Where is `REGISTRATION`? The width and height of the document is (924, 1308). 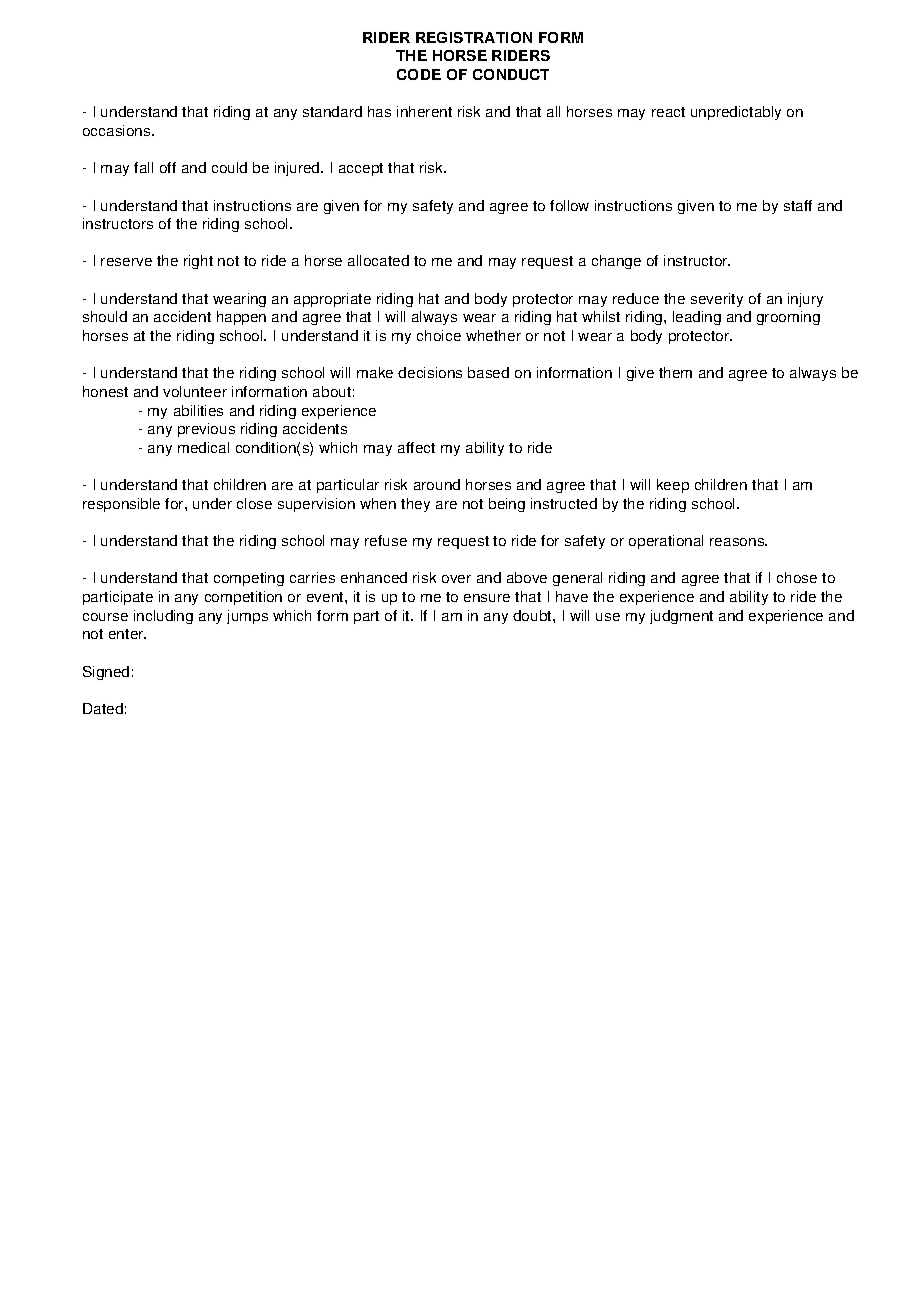
REGISTRATION is located at coordinates (474, 37).
